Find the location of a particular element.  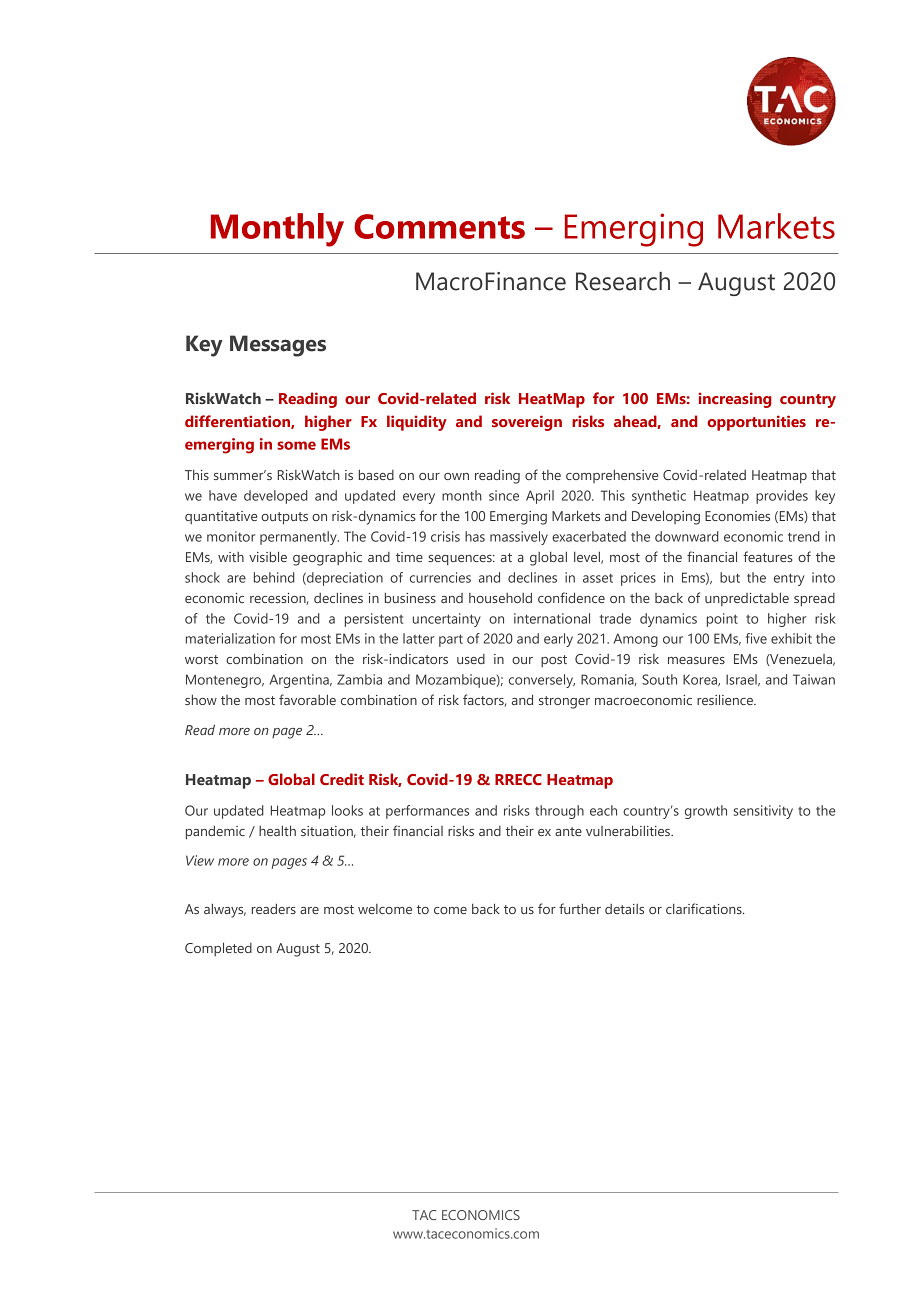

sovereign is located at coordinates (527, 423).
